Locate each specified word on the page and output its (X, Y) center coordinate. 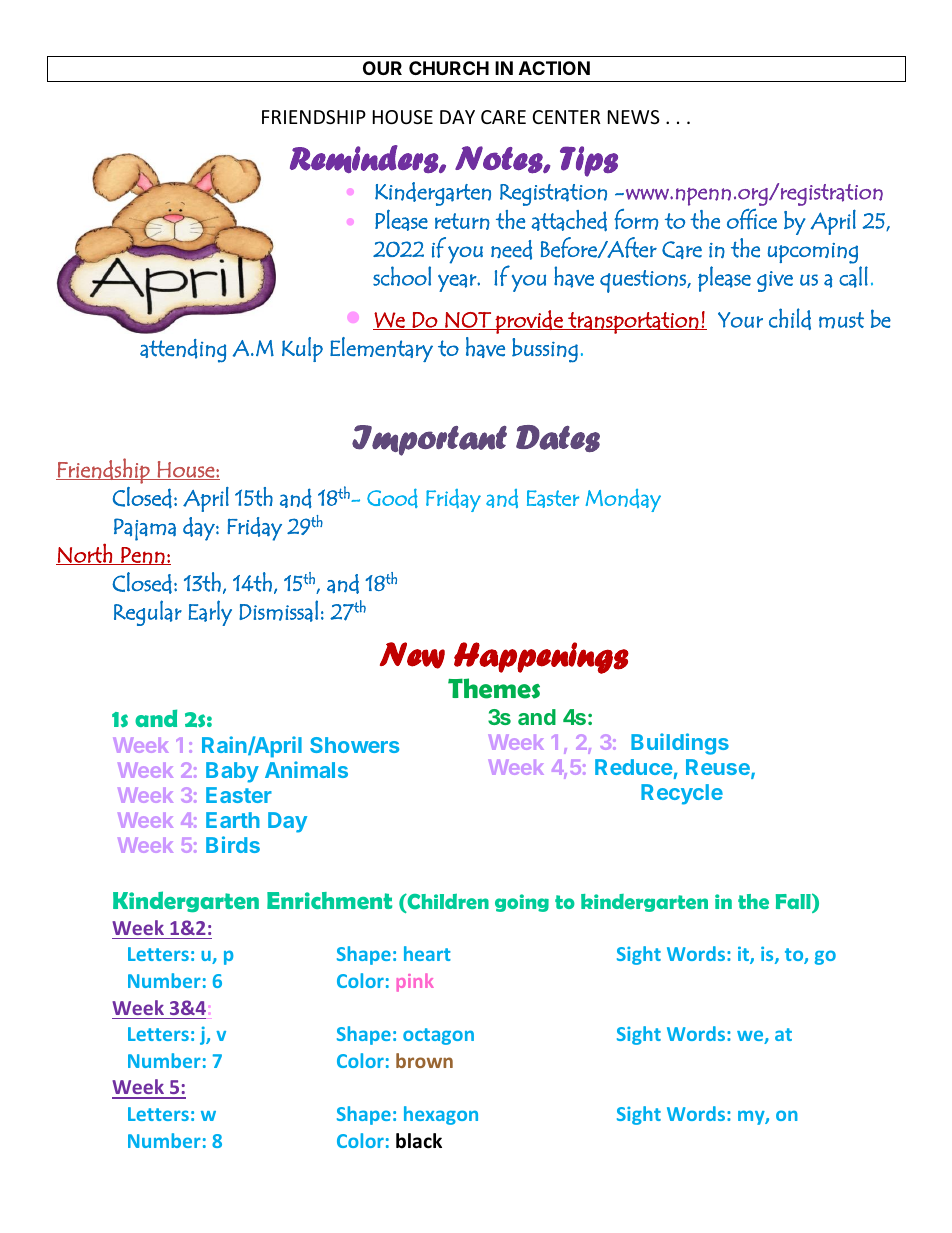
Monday (623, 500)
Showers (354, 745)
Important (429, 440)
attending (183, 351)
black (419, 1141)
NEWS (634, 117)
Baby (232, 772)
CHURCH (449, 68)
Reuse (719, 768)
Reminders (365, 159)
